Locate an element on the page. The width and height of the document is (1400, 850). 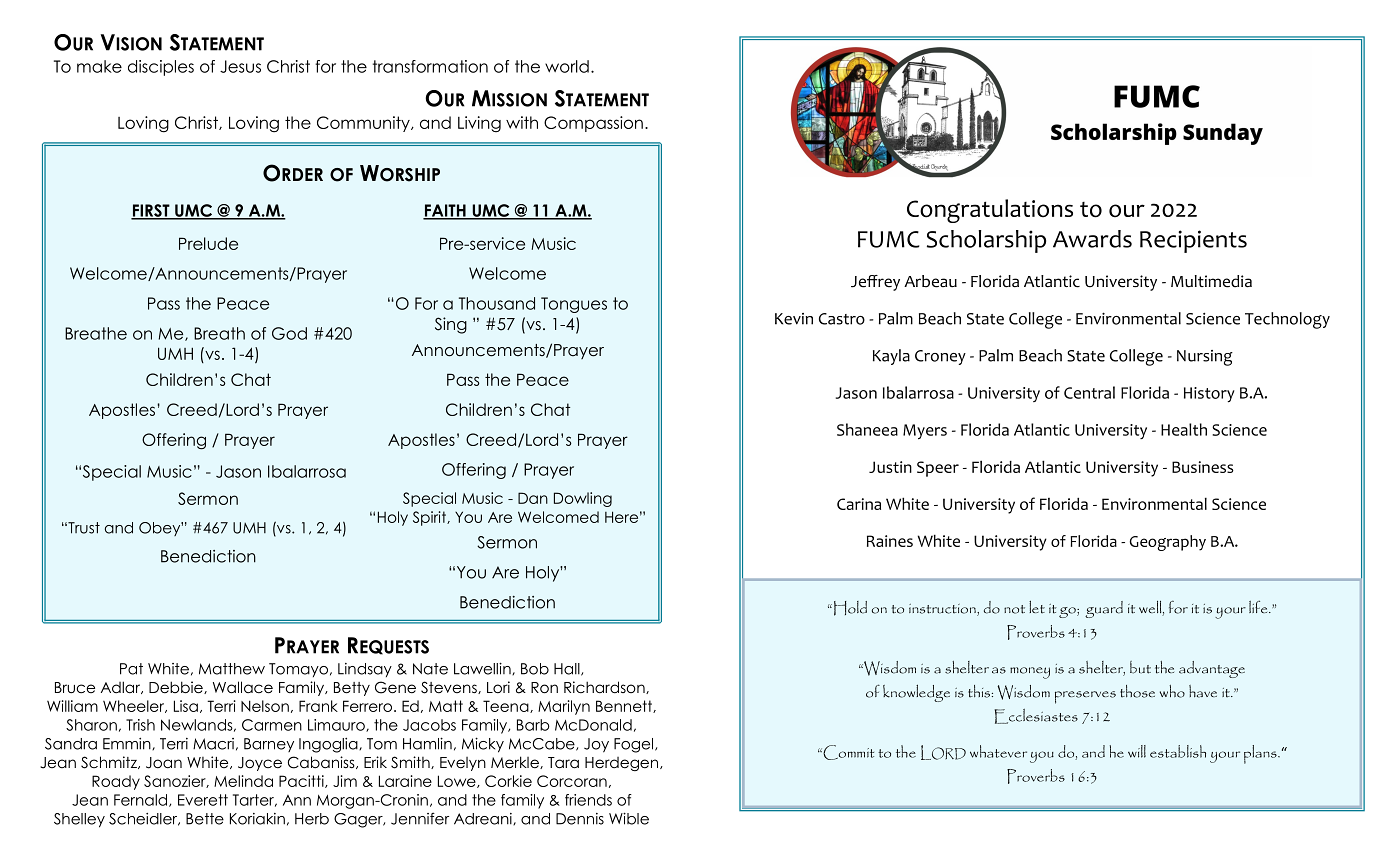
Geography is located at coordinates (1168, 543).
